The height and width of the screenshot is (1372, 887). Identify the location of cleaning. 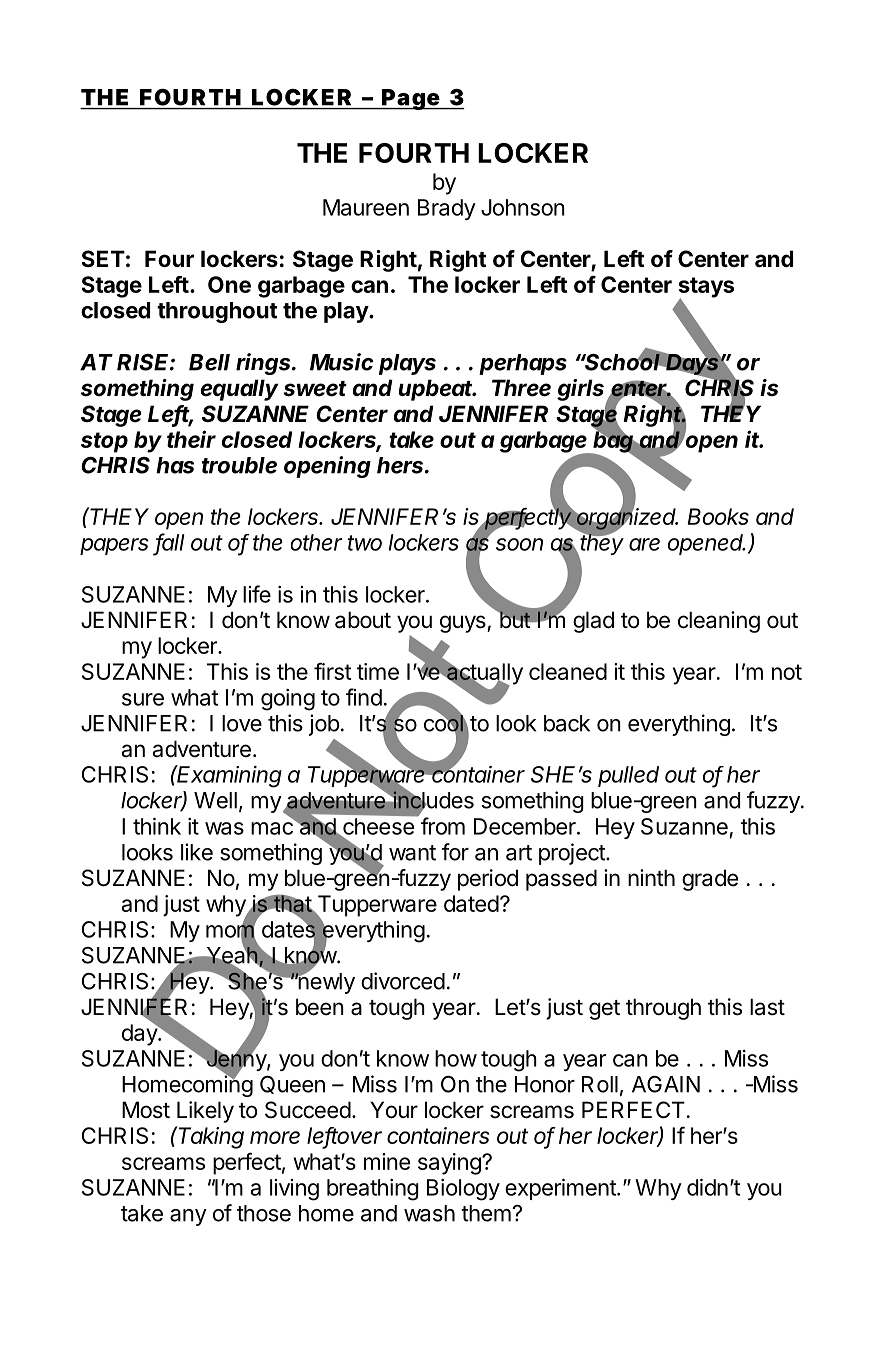
(719, 622).
